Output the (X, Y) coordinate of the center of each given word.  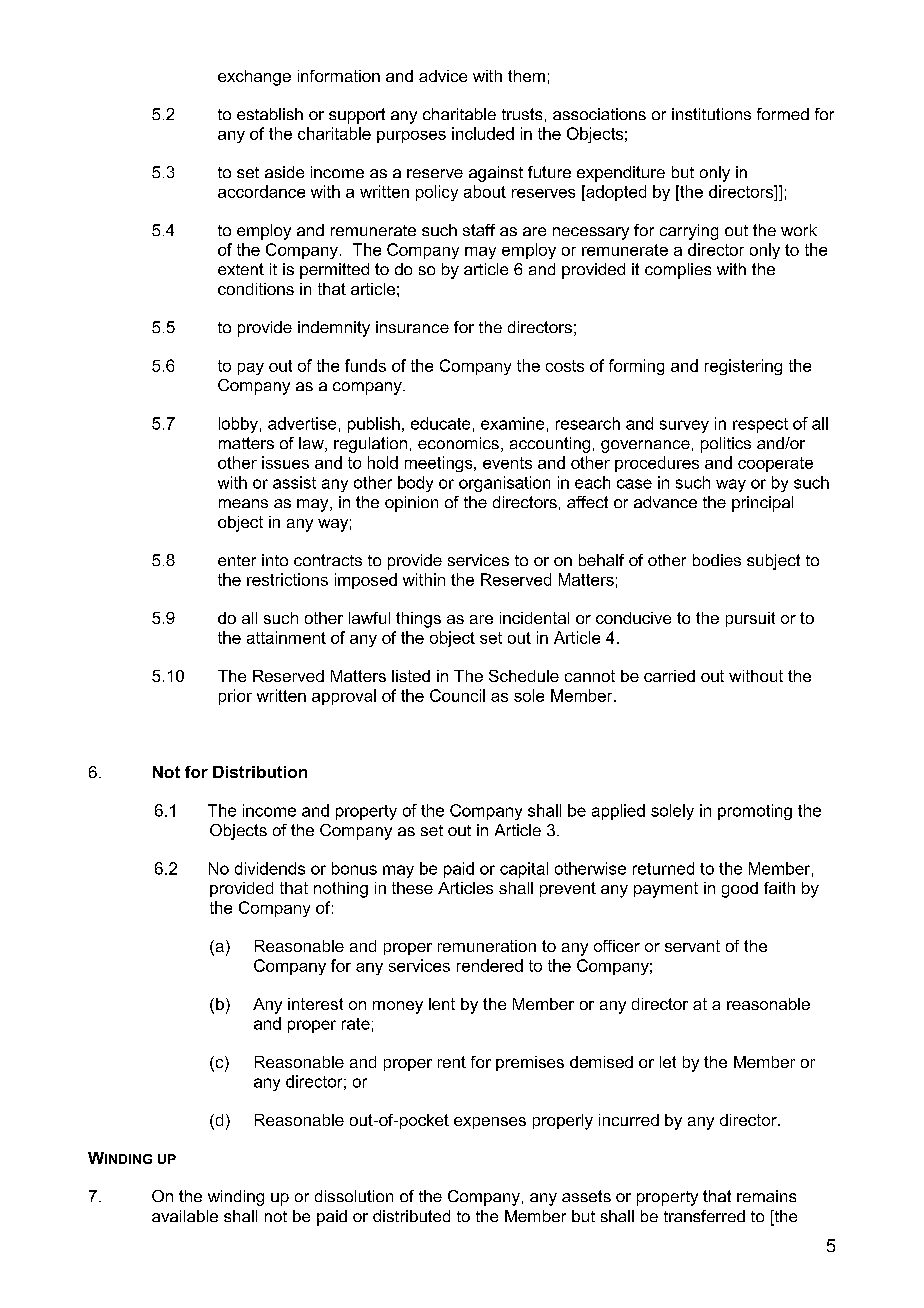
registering (743, 367)
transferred (704, 1216)
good (740, 890)
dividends (270, 868)
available (185, 1216)
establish (270, 114)
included (483, 133)
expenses (490, 1123)
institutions (711, 114)
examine (512, 423)
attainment (286, 637)
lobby (238, 425)
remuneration (487, 946)
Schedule (524, 676)
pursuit (750, 619)
